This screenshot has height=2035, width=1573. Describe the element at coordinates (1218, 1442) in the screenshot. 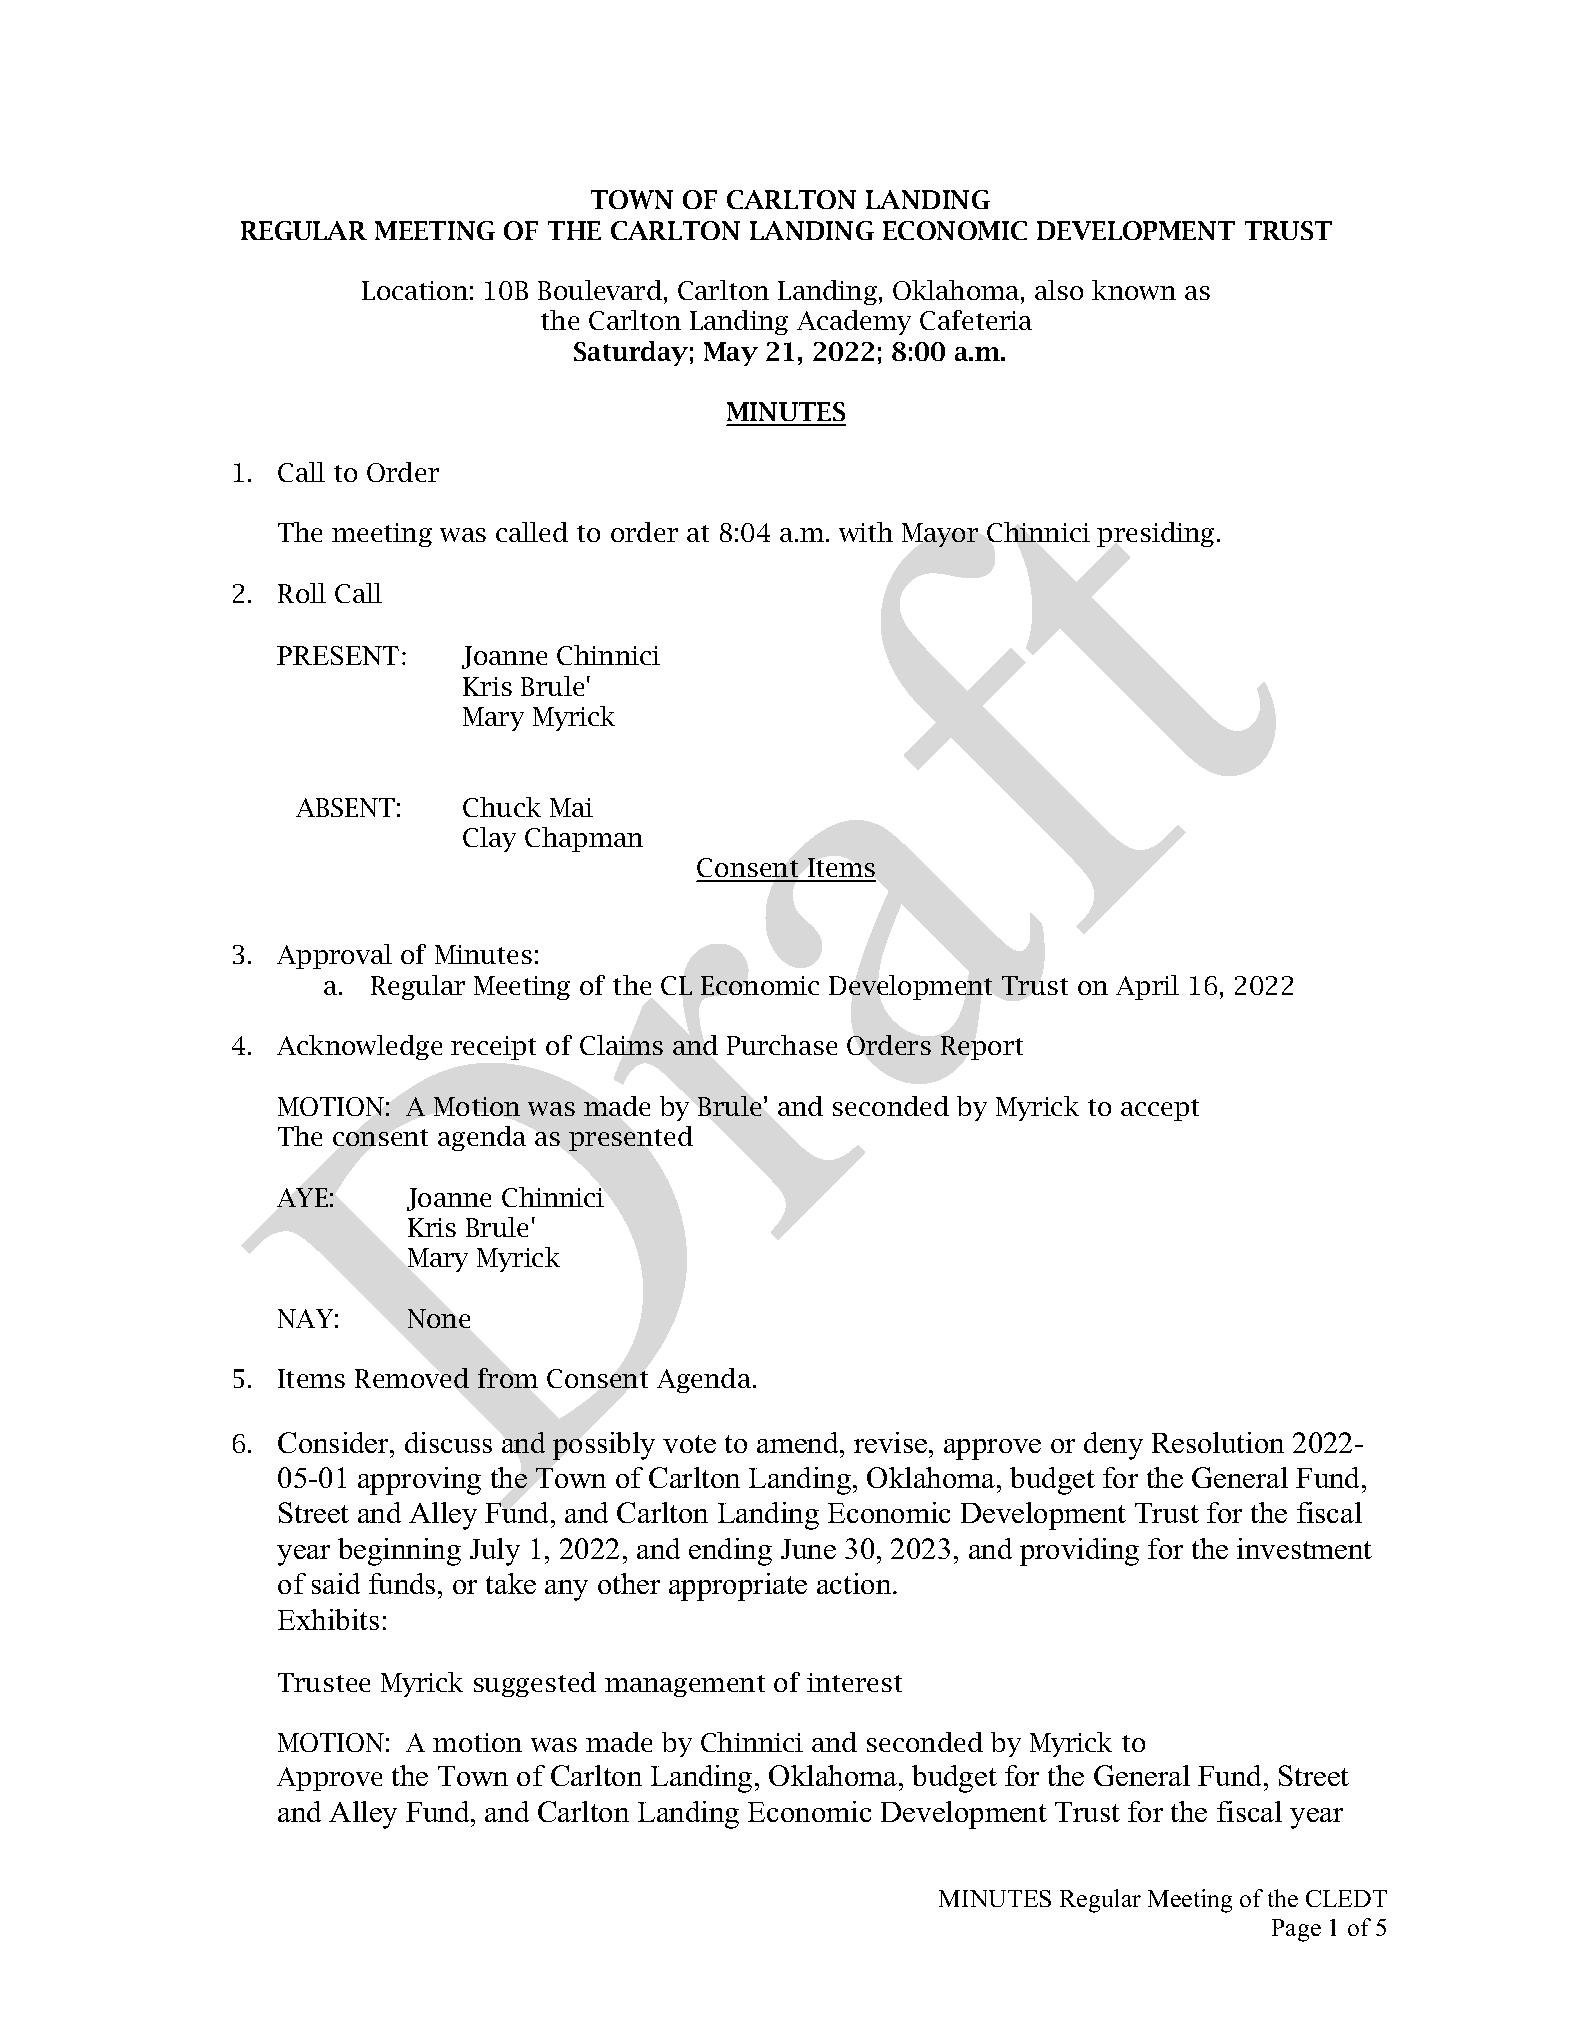

I see `Resolution` at that location.
